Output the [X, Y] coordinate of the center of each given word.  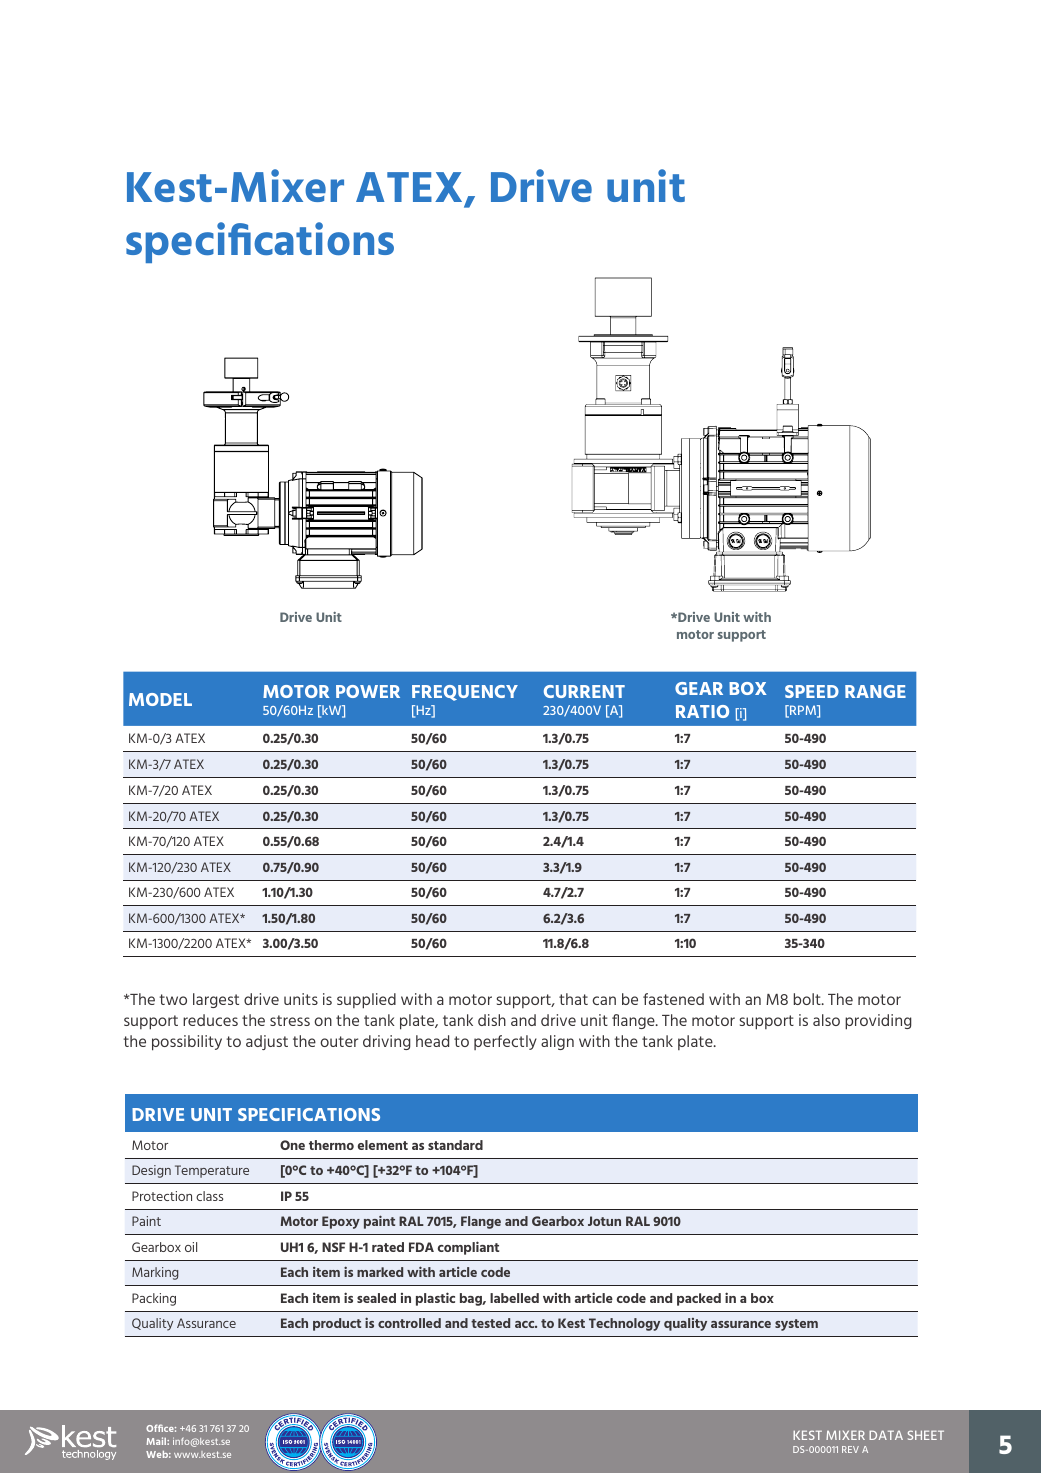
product [337, 1324]
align [557, 1042]
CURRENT [584, 691]
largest [216, 1000]
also [826, 1020]
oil [191, 1247]
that [573, 999]
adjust [267, 1042]
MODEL [160, 699]
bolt [808, 999]
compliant [468, 1248]
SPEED [812, 691]
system [796, 1325]
